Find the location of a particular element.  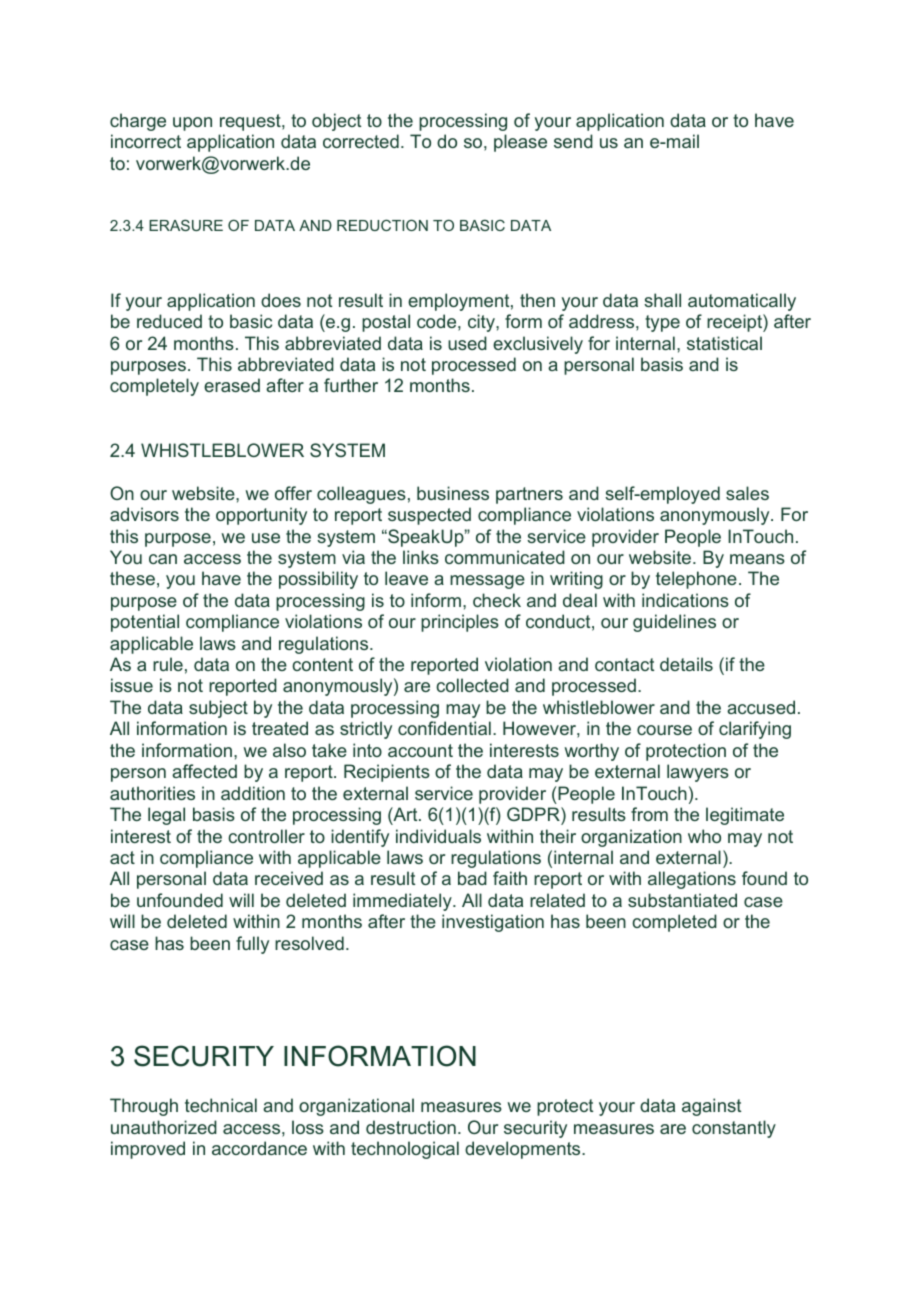

send is located at coordinates (573, 141).
